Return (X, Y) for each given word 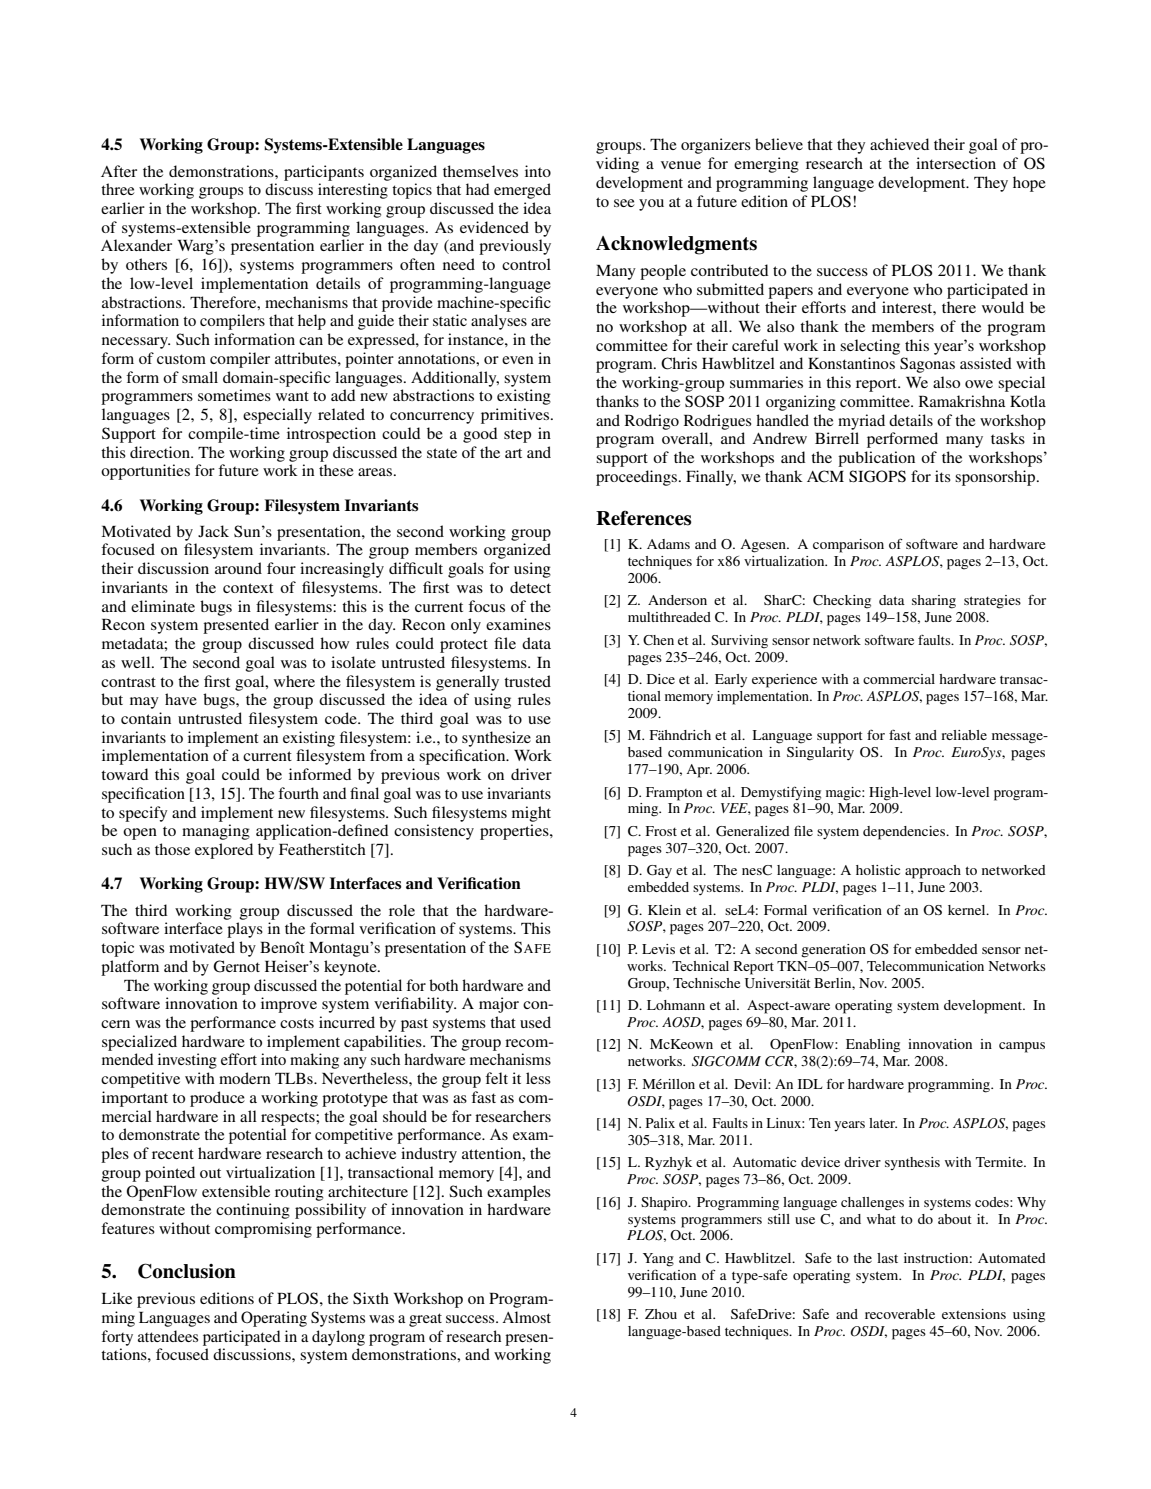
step (517, 436)
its (943, 476)
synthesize (496, 739)
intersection (956, 163)
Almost (526, 1317)
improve (289, 1005)
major (499, 1005)
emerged (522, 191)
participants (324, 173)
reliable (964, 735)
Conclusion (187, 1271)
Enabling (873, 1046)
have (181, 699)
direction (161, 452)
